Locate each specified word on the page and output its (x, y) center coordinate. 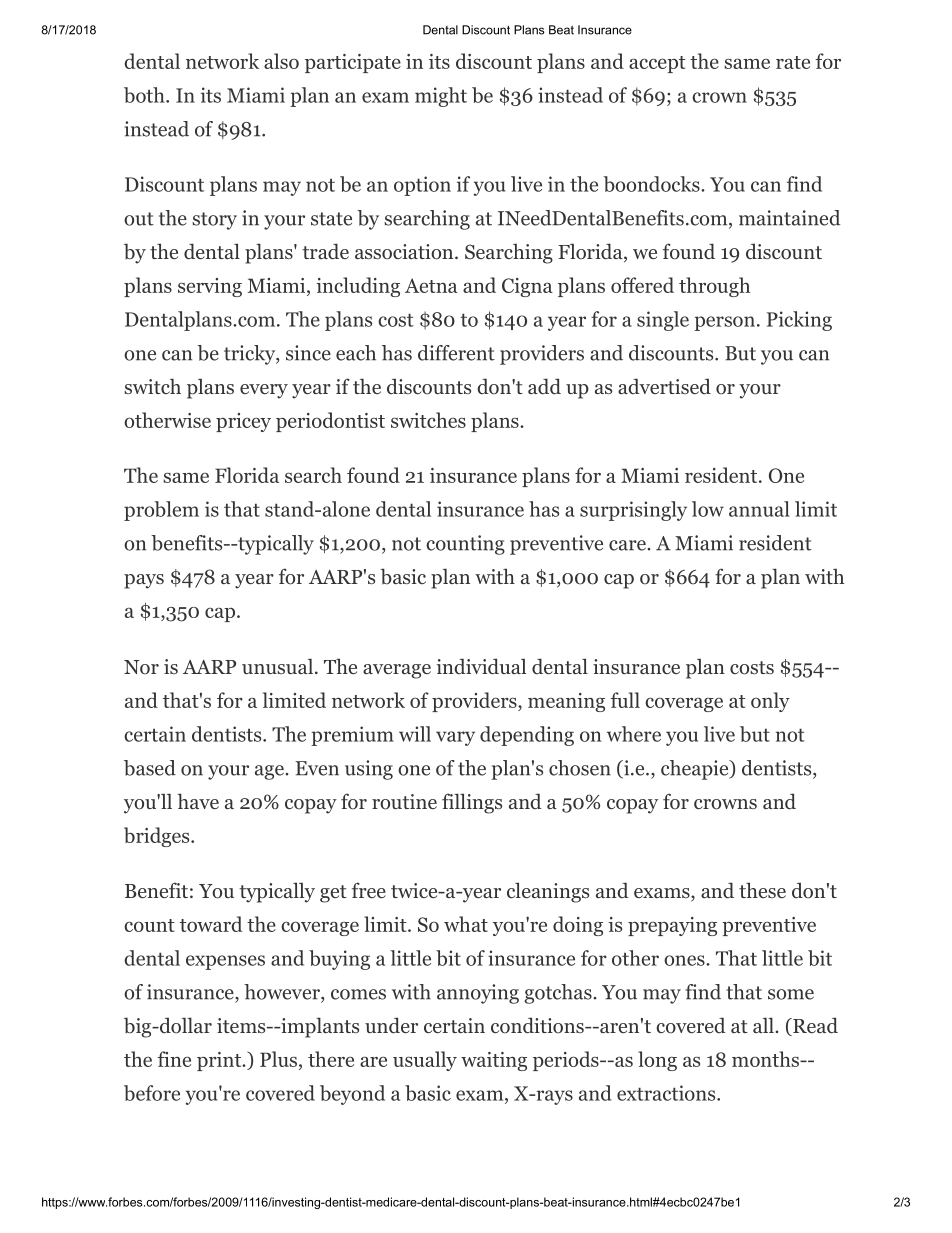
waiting (494, 1061)
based (150, 768)
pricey (243, 422)
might (441, 97)
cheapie (695, 770)
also (281, 61)
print (220, 1061)
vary (455, 738)
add (544, 386)
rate (793, 62)
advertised (664, 386)
